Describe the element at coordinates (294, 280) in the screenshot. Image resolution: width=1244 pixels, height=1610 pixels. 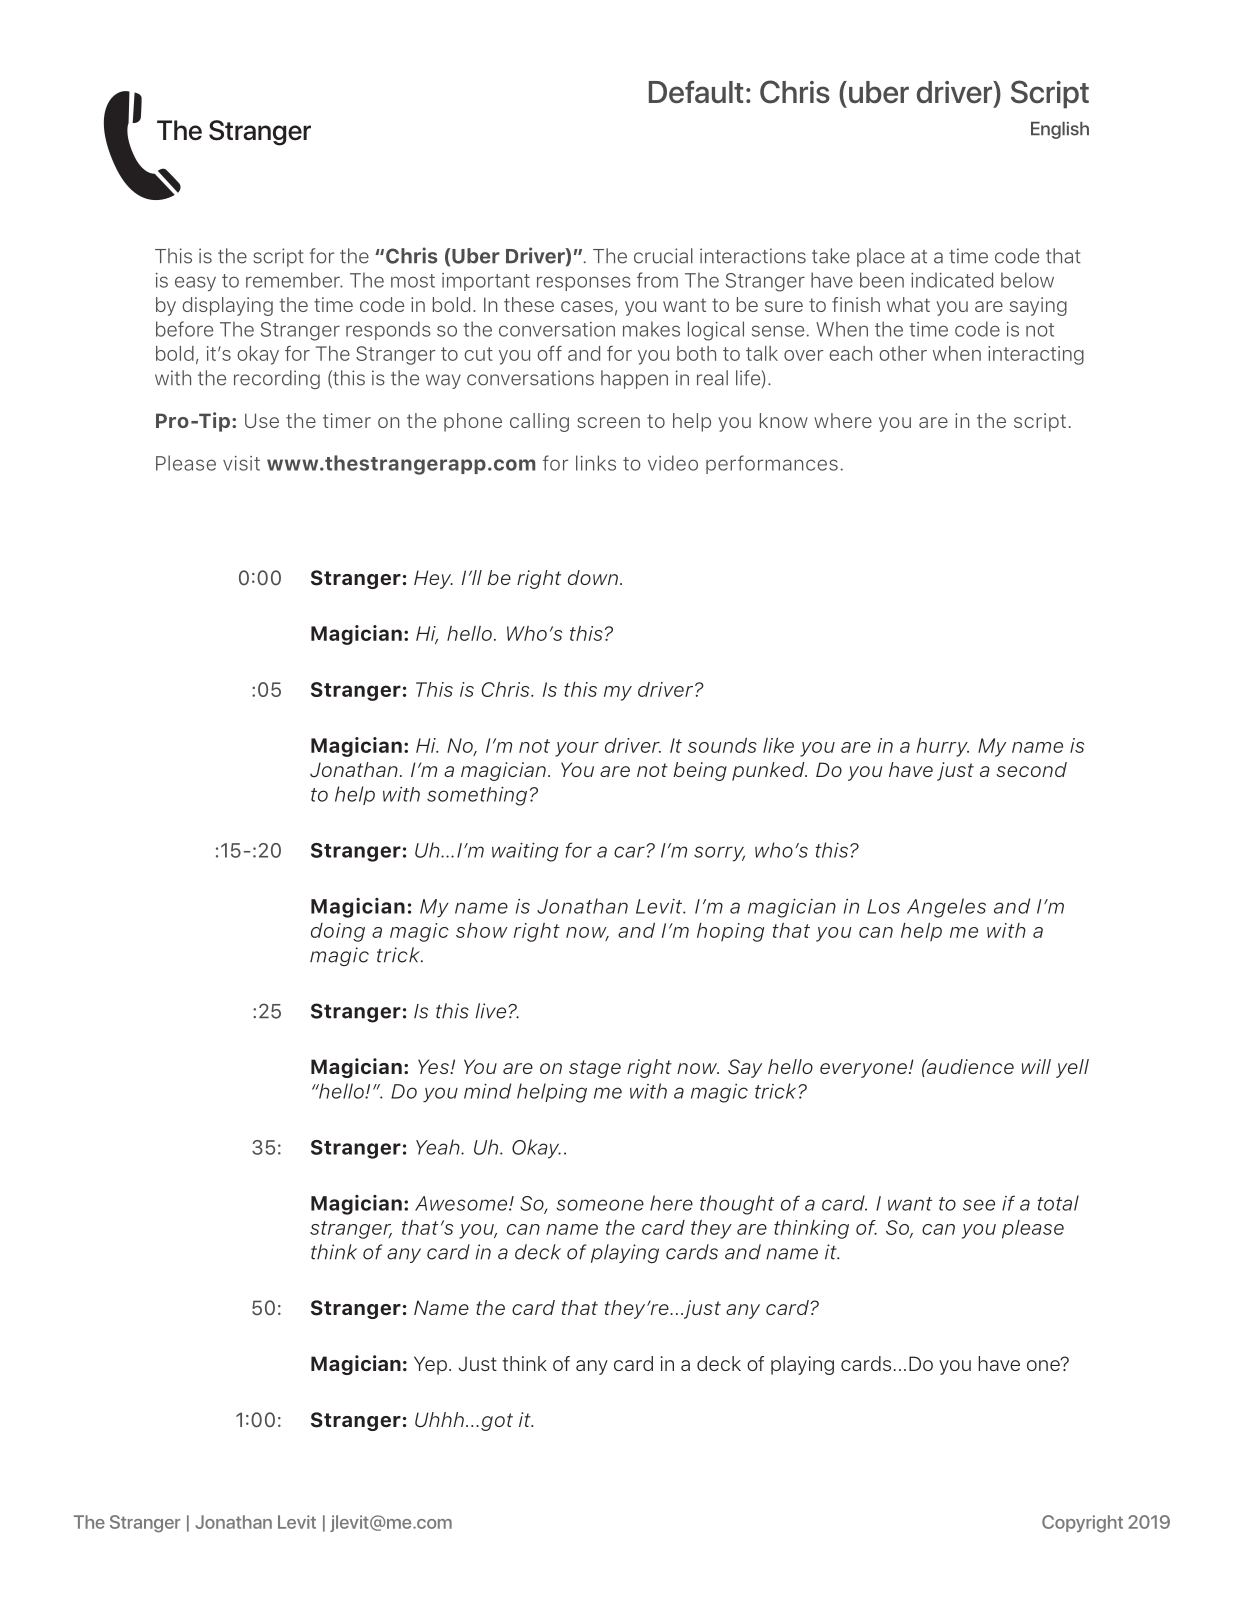
I see `remember` at that location.
